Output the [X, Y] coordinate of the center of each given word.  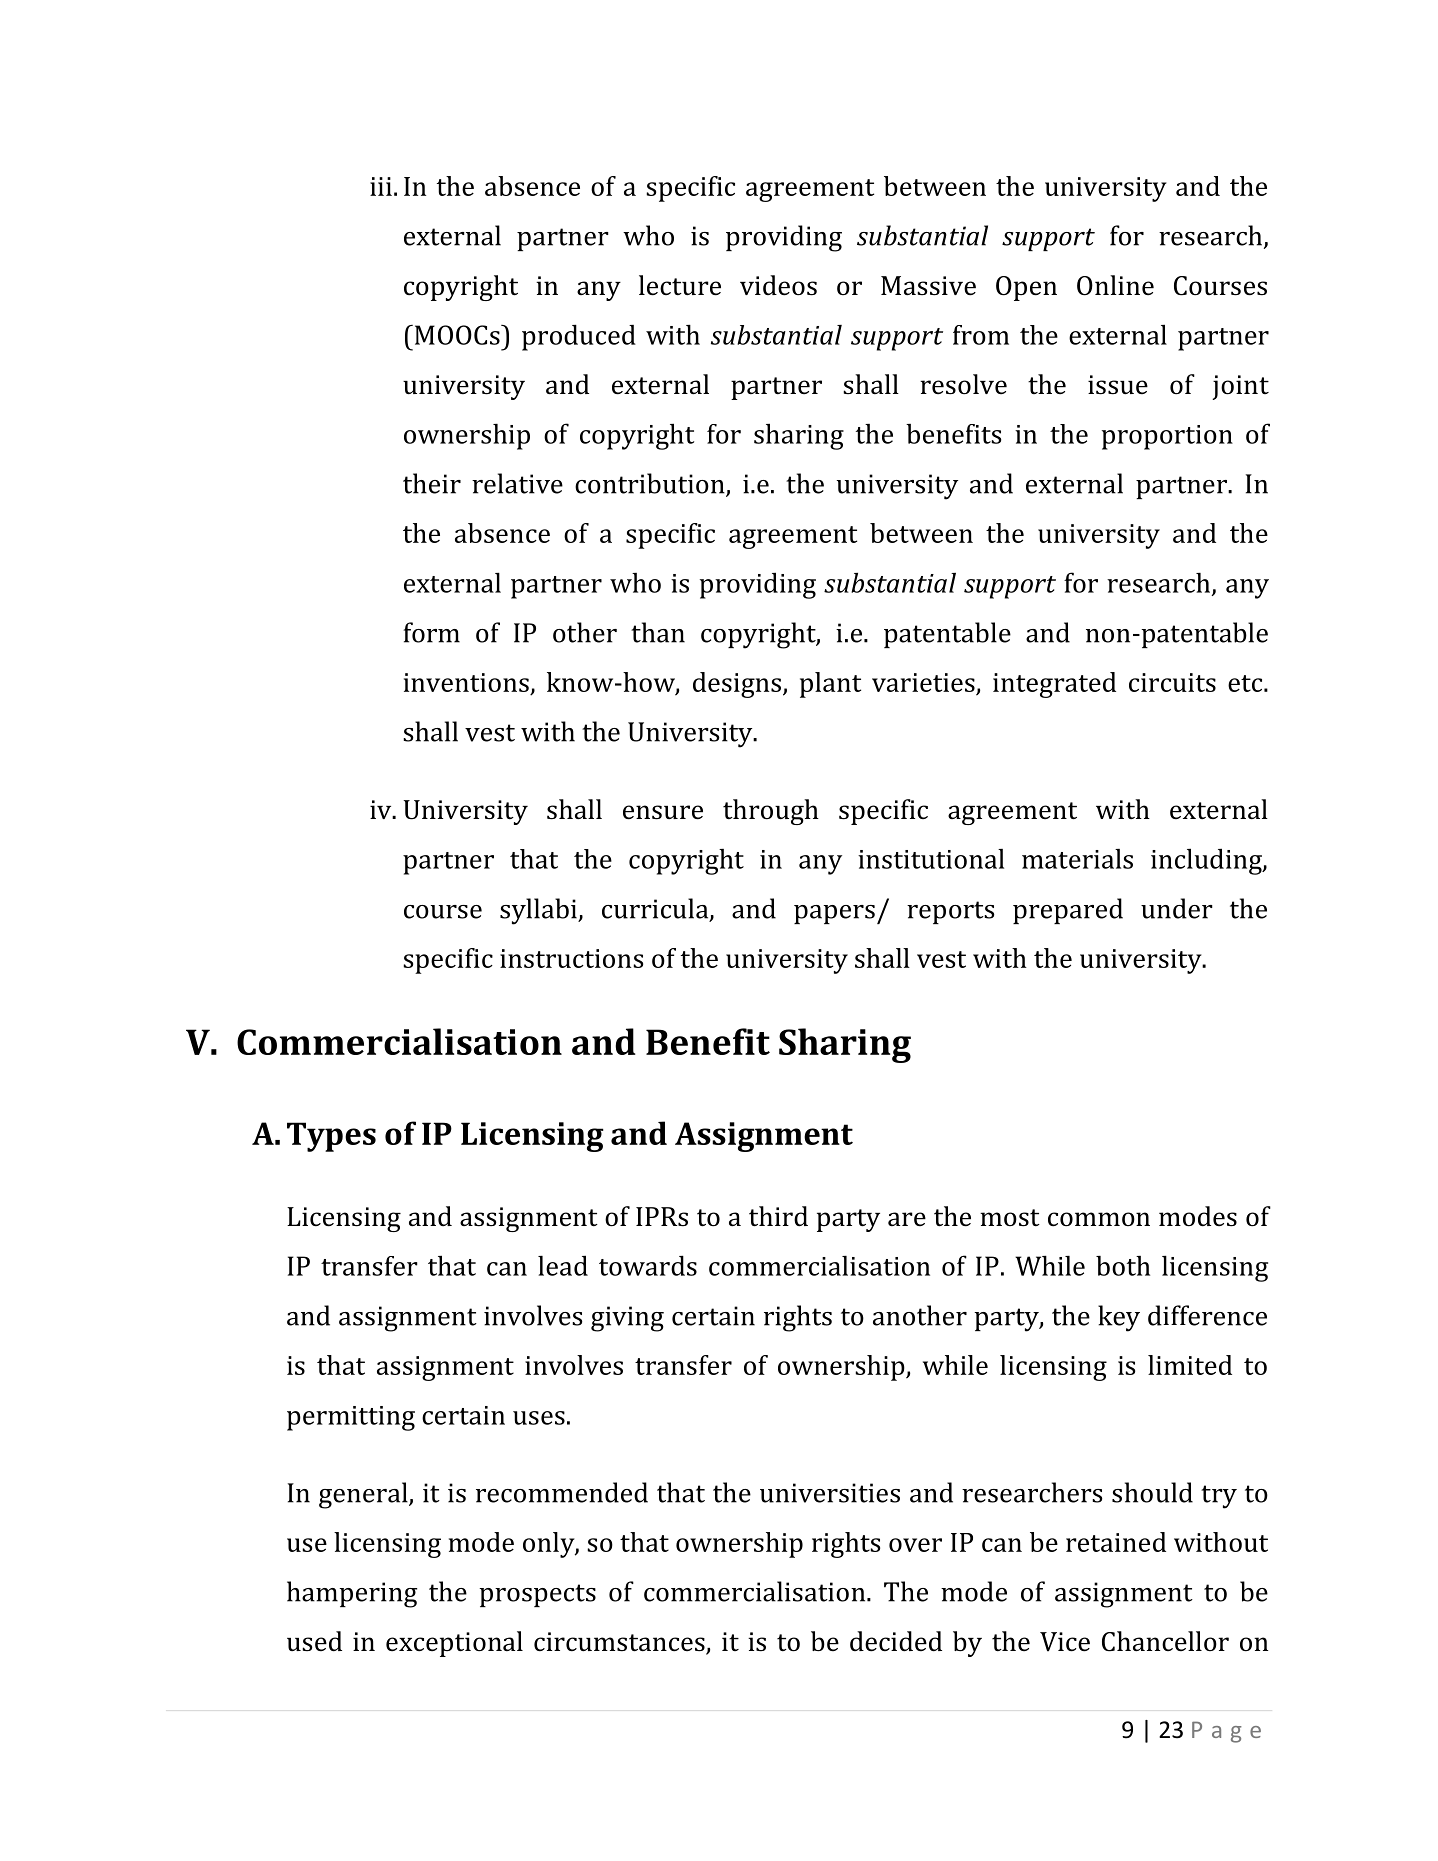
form [432, 632]
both [1123, 1266]
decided [896, 1641]
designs [737, 685]
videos [778, 285]
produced [579, 337]
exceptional [454, 1644]
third [778, 1216]
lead [563, 1265]
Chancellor [1165, 1641]
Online [1115, 285]
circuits [1172, 682]
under [1177, 908]
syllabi [539, 911]
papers [834, 914]
